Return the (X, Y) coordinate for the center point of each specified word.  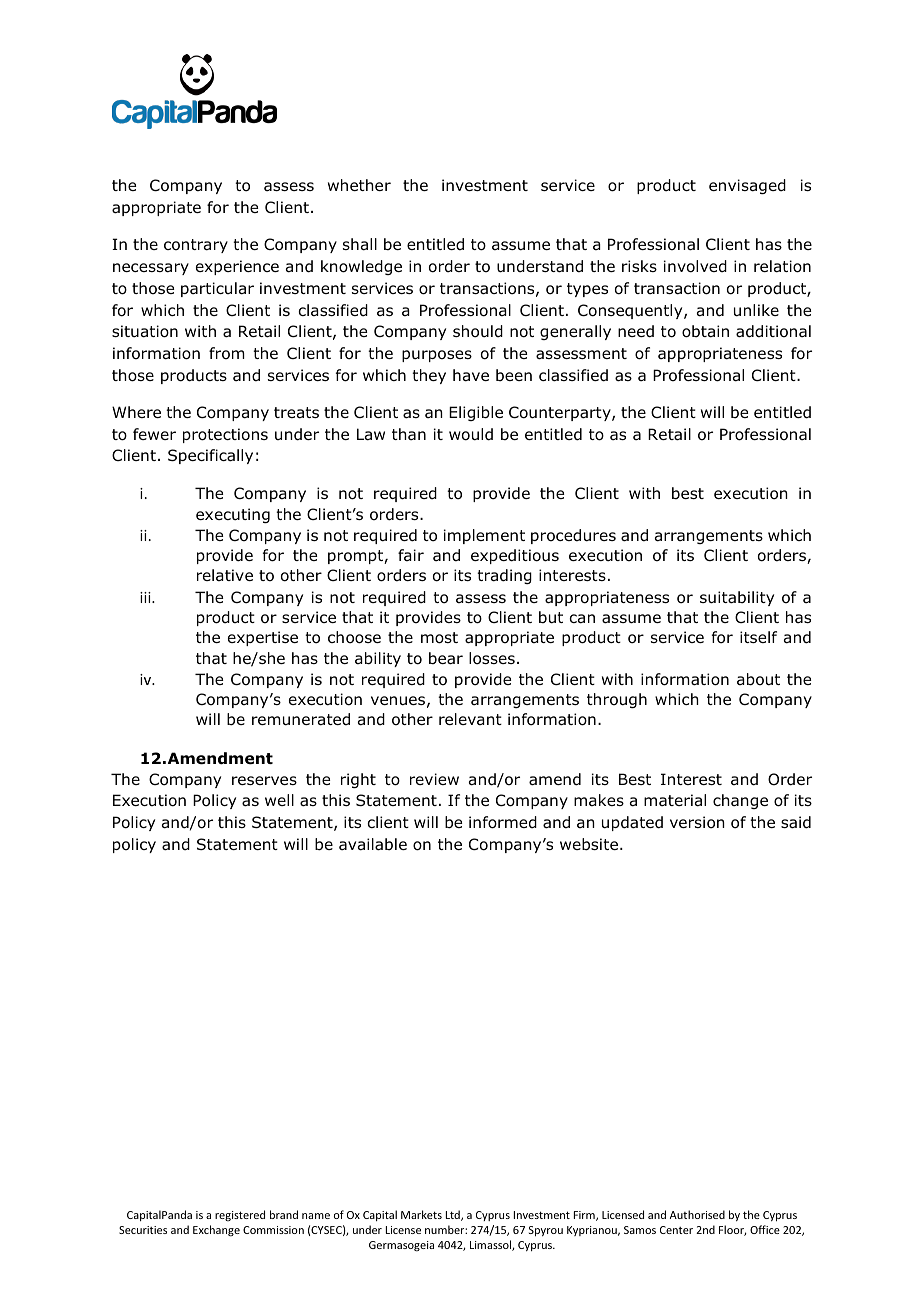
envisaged (747, 186)
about (758, 679)
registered (240, 1215)
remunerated (301, 719)
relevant (470, 719)
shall (360, 244)
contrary (196, 246)
